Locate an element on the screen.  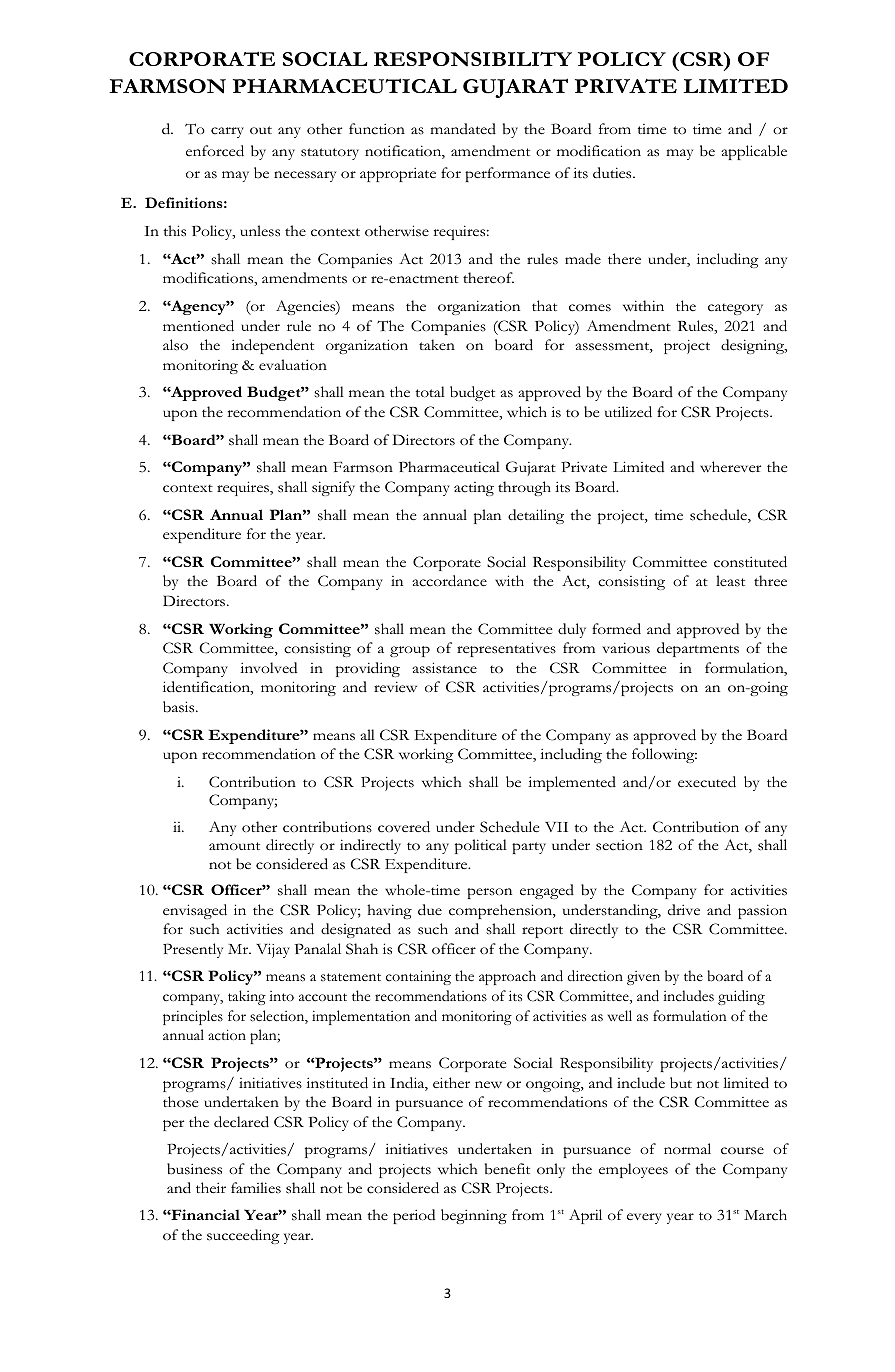
beginning is located at coordinates (474, 1216).
